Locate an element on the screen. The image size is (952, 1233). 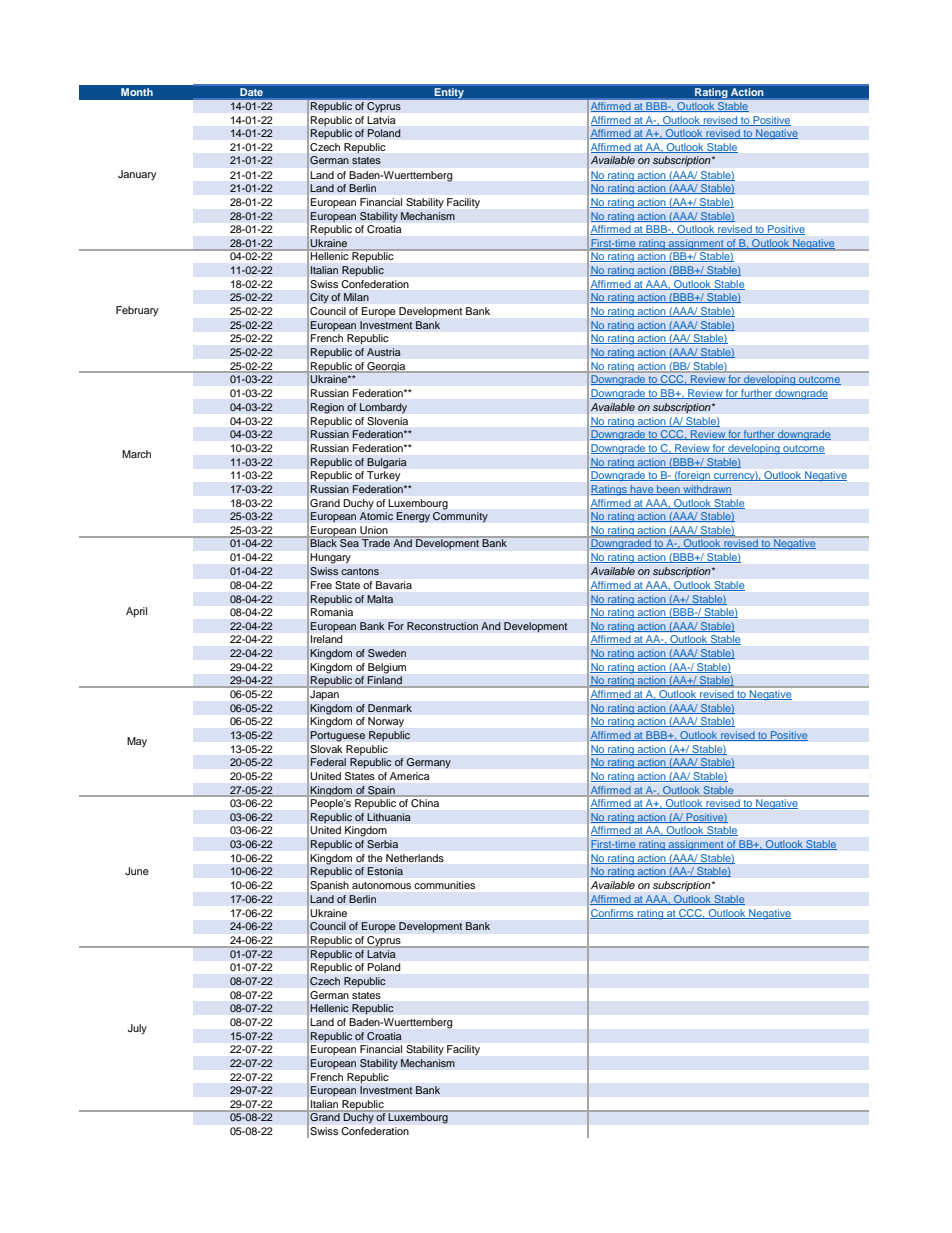
July is located at coordinates (137, 1029).
